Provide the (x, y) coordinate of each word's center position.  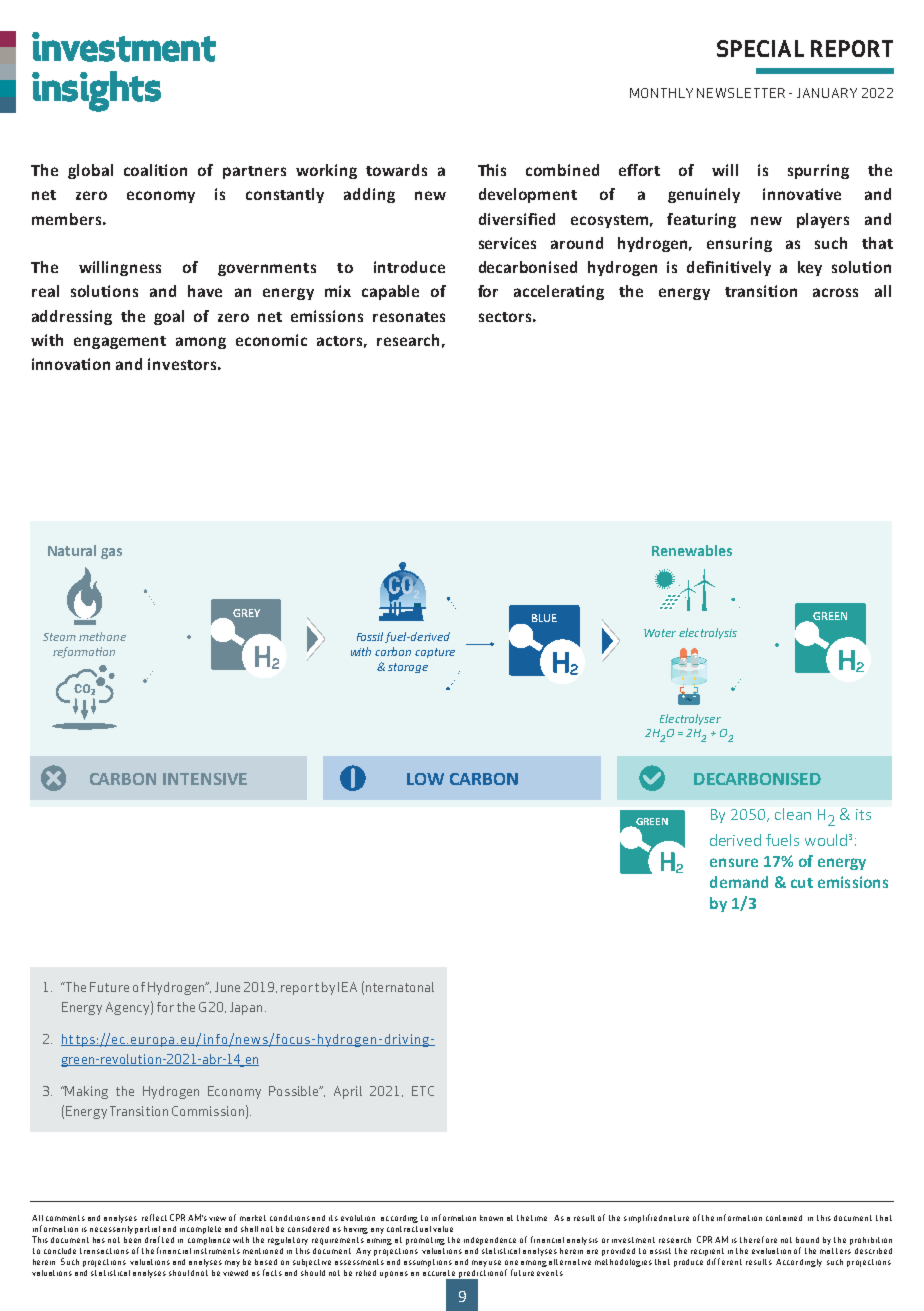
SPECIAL (760, 48)
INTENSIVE (205, 779)
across (835, 292)
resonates (409, 317)
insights (96, 91)
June (227, 987)
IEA (347, 987)
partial (147, 1231)
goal (169, 317)
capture (435, 653)
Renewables (692, 550)
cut (802, 883)
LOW (425, 779)
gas (111, 553)
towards (396, 170)
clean (793, 814)
